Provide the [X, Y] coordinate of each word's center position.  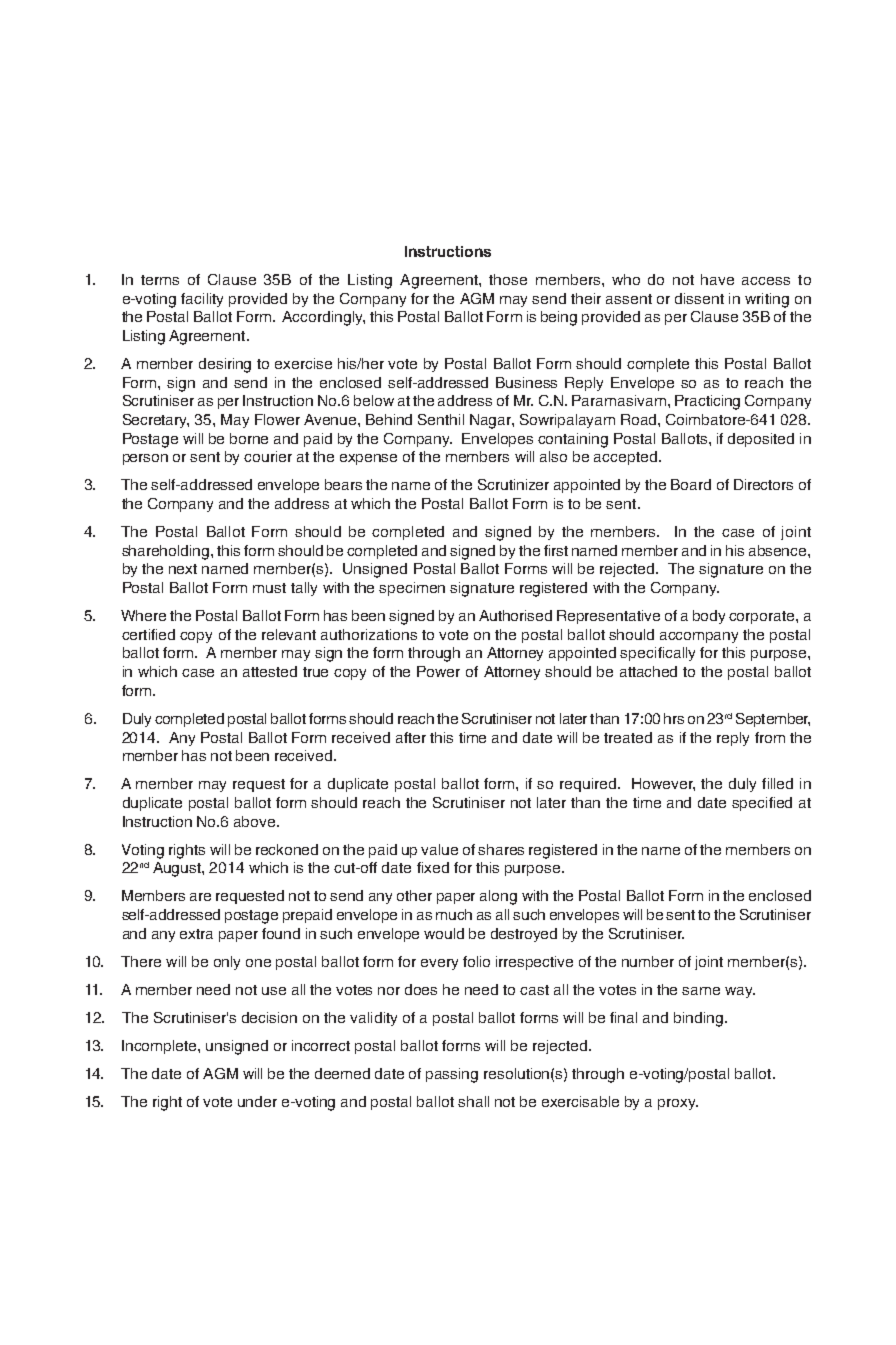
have [717, 279]
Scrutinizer [513, 484]
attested [270, 671]
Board [691, 484]
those [508, 279]
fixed [433, 867]
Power [438, 671]
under [257, 1101]
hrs [674, 718]
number [648, 961]
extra [196, 934]
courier [268, 456]
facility [202, 300]
